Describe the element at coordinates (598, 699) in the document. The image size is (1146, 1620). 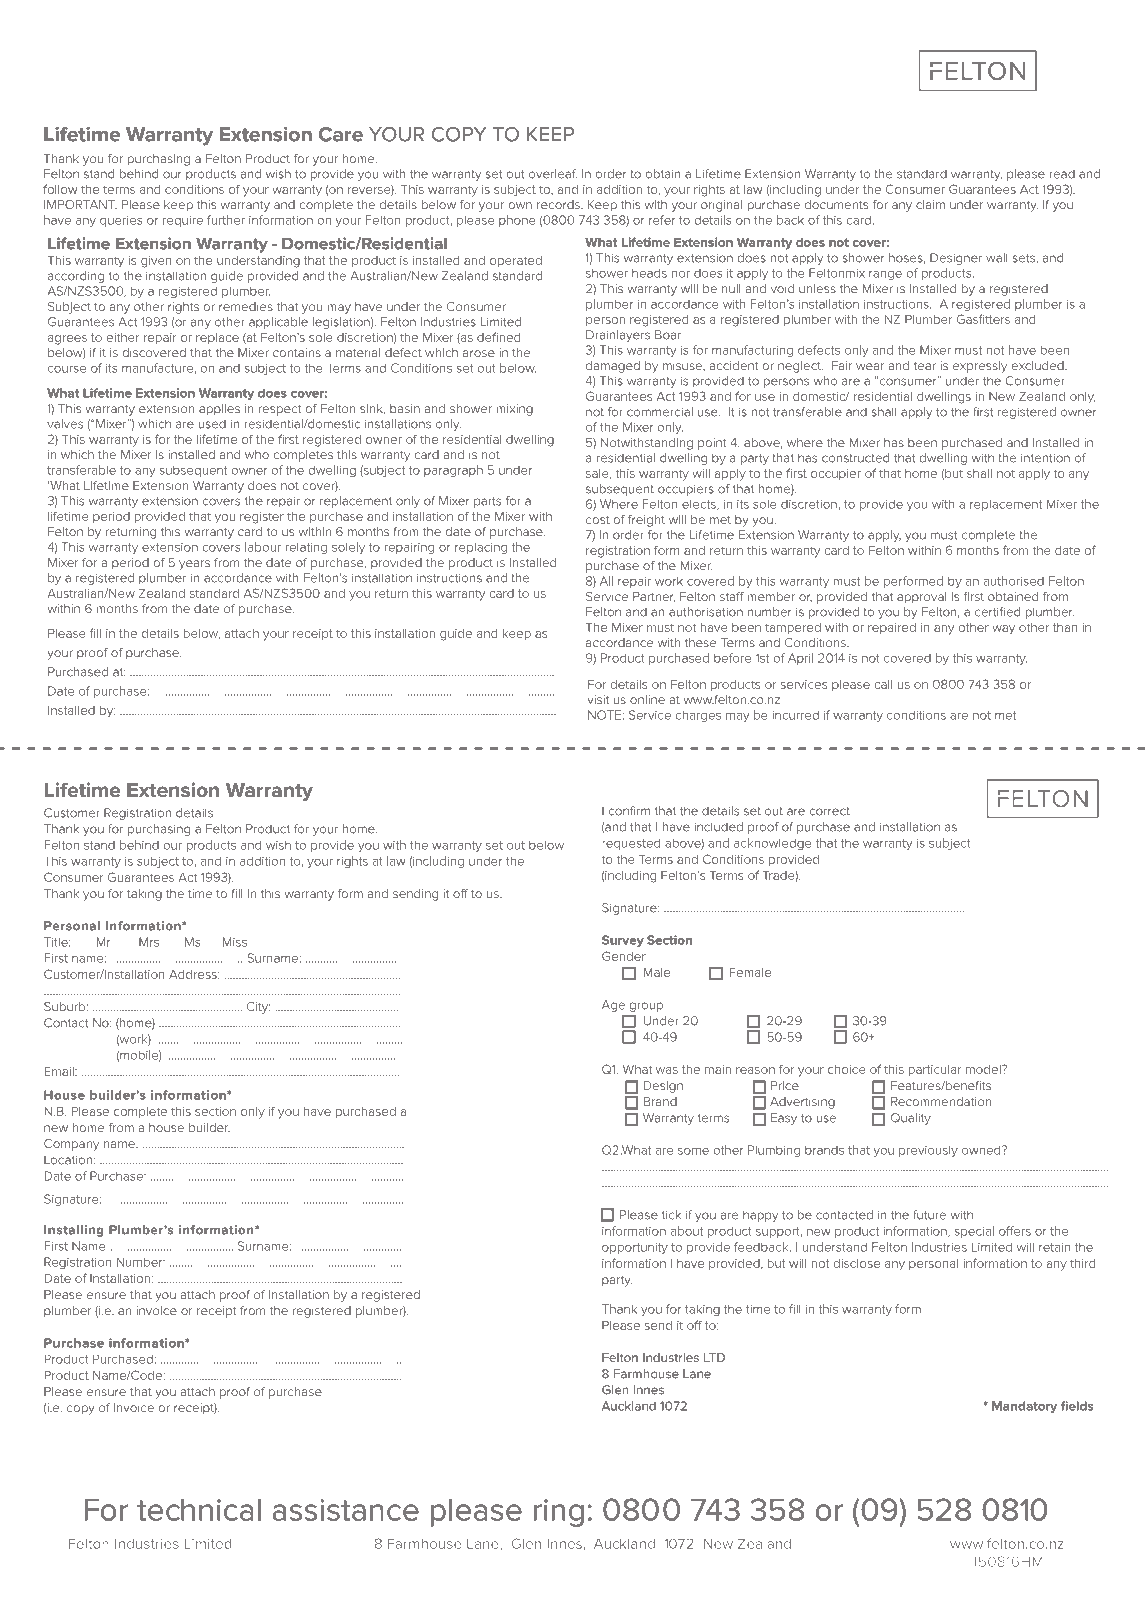
I see `visit` at that location.
